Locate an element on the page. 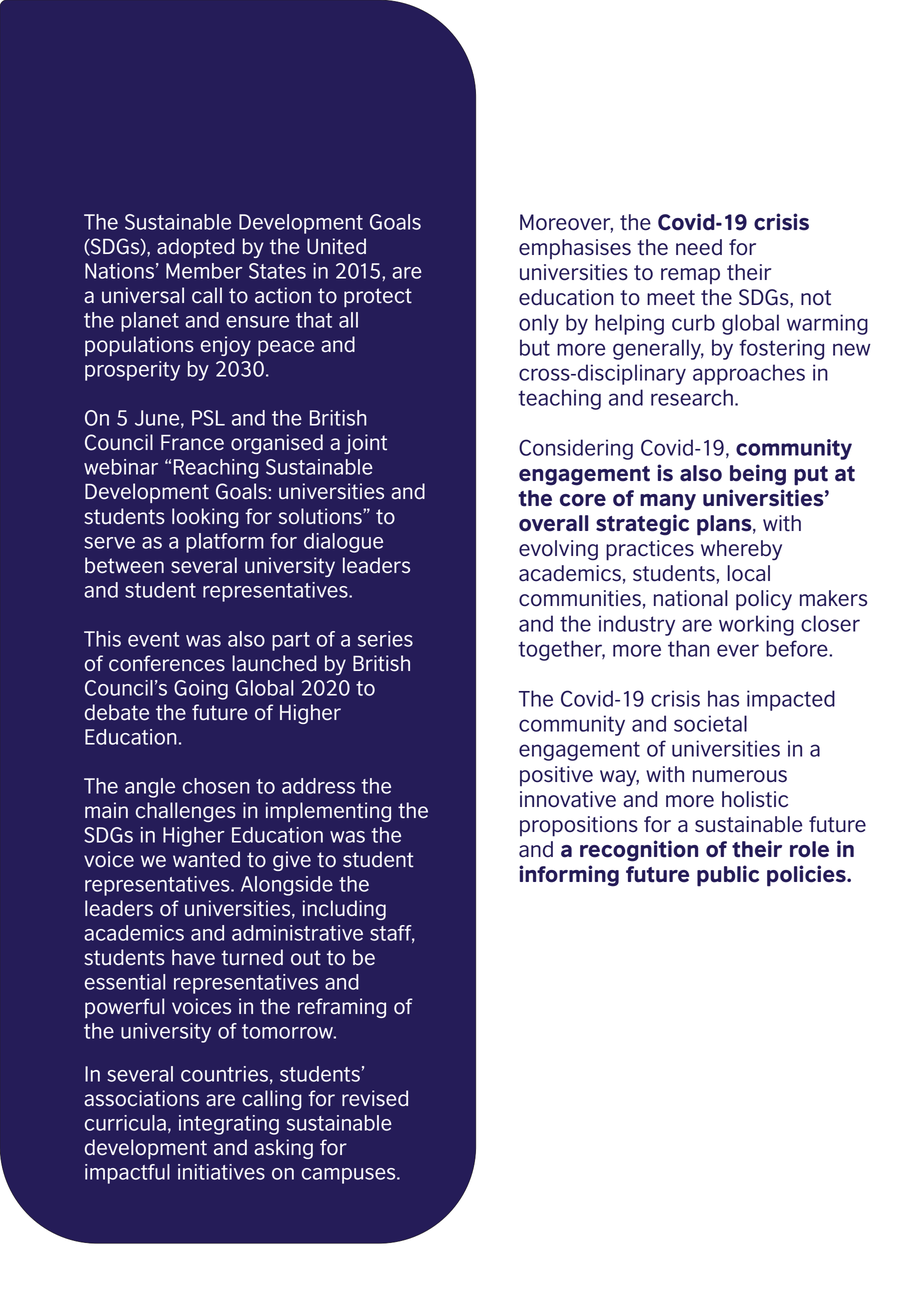  only is located at coordinates (539, 324).
